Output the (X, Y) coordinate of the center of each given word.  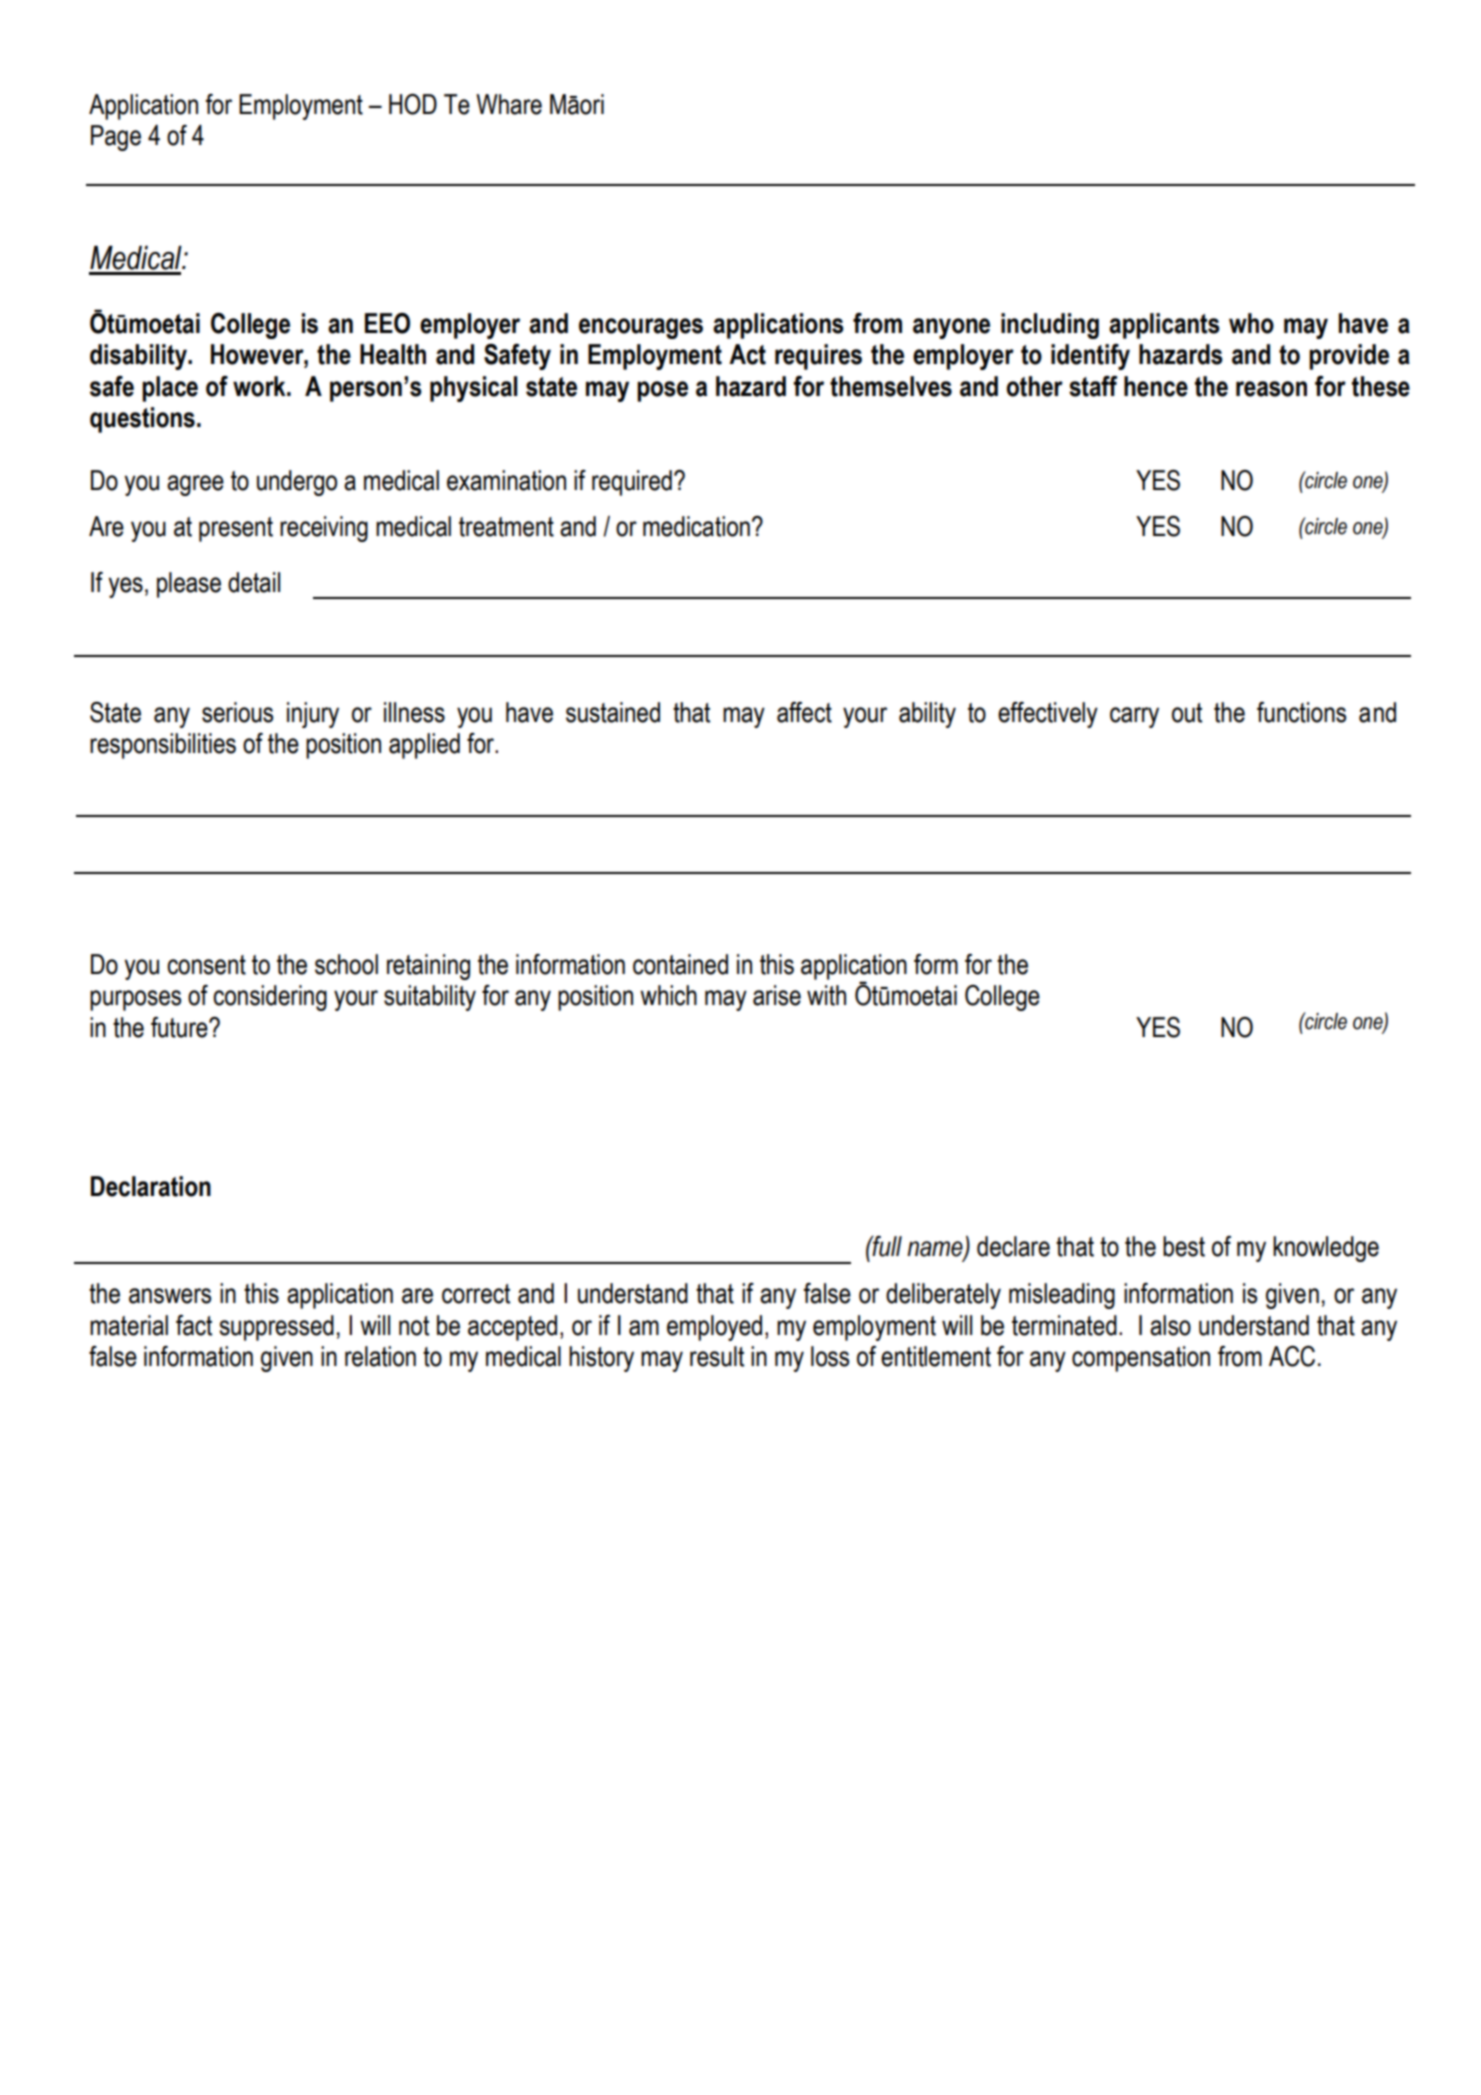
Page (116, 138)
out (1187, 713)
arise (777, 995)
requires (818, 357)
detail (254, 582)
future (180, 1027)
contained (680, 964)
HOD (413, 104)
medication (696, 526)
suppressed (276, 1328)
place (170, 389)
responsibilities (163, 746)
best (1184, 1246)
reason (1271, 389)
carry (1134, 717)
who (1251, 323)
